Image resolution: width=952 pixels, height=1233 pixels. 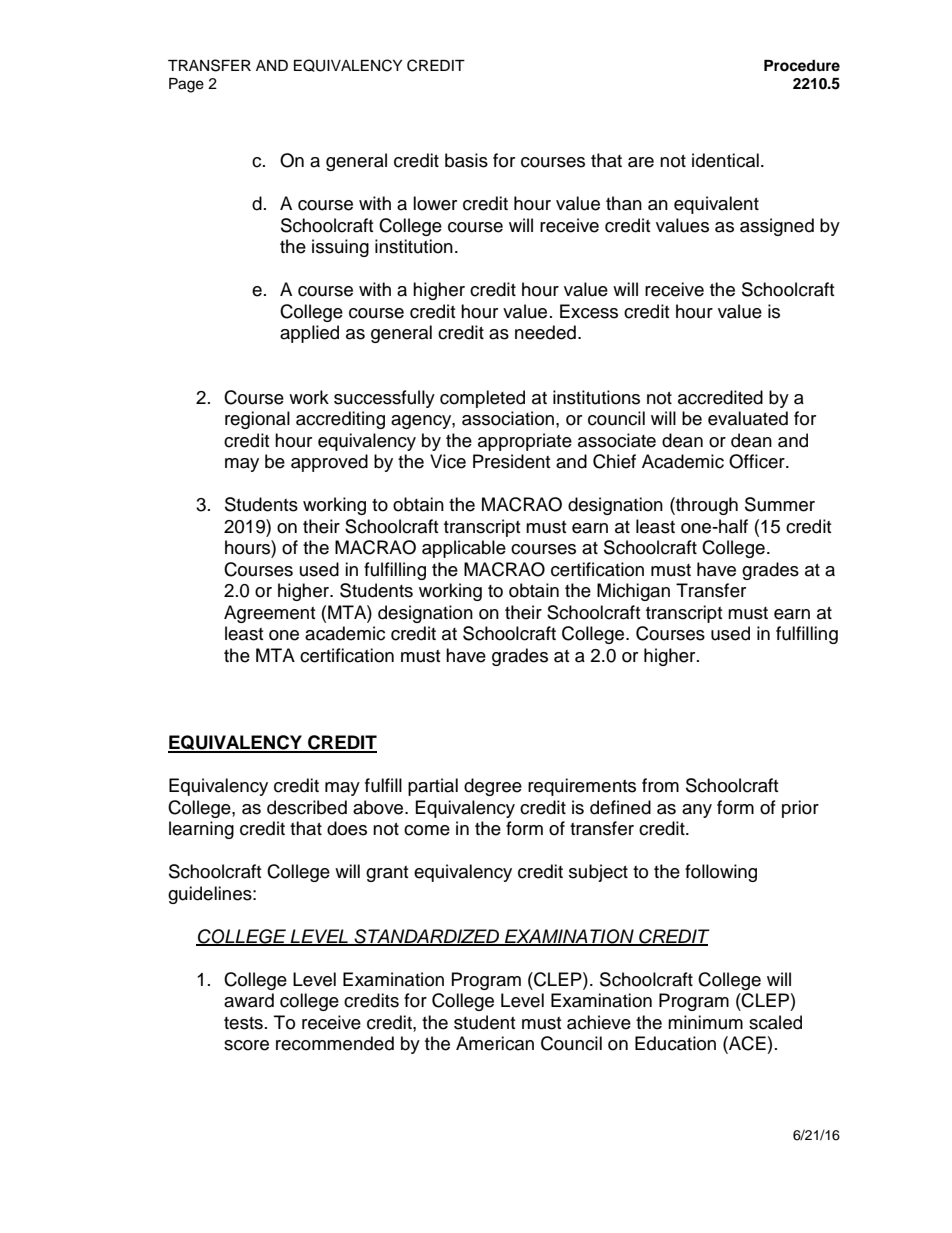 I want to click on basis, so click(x=466, y=160).
